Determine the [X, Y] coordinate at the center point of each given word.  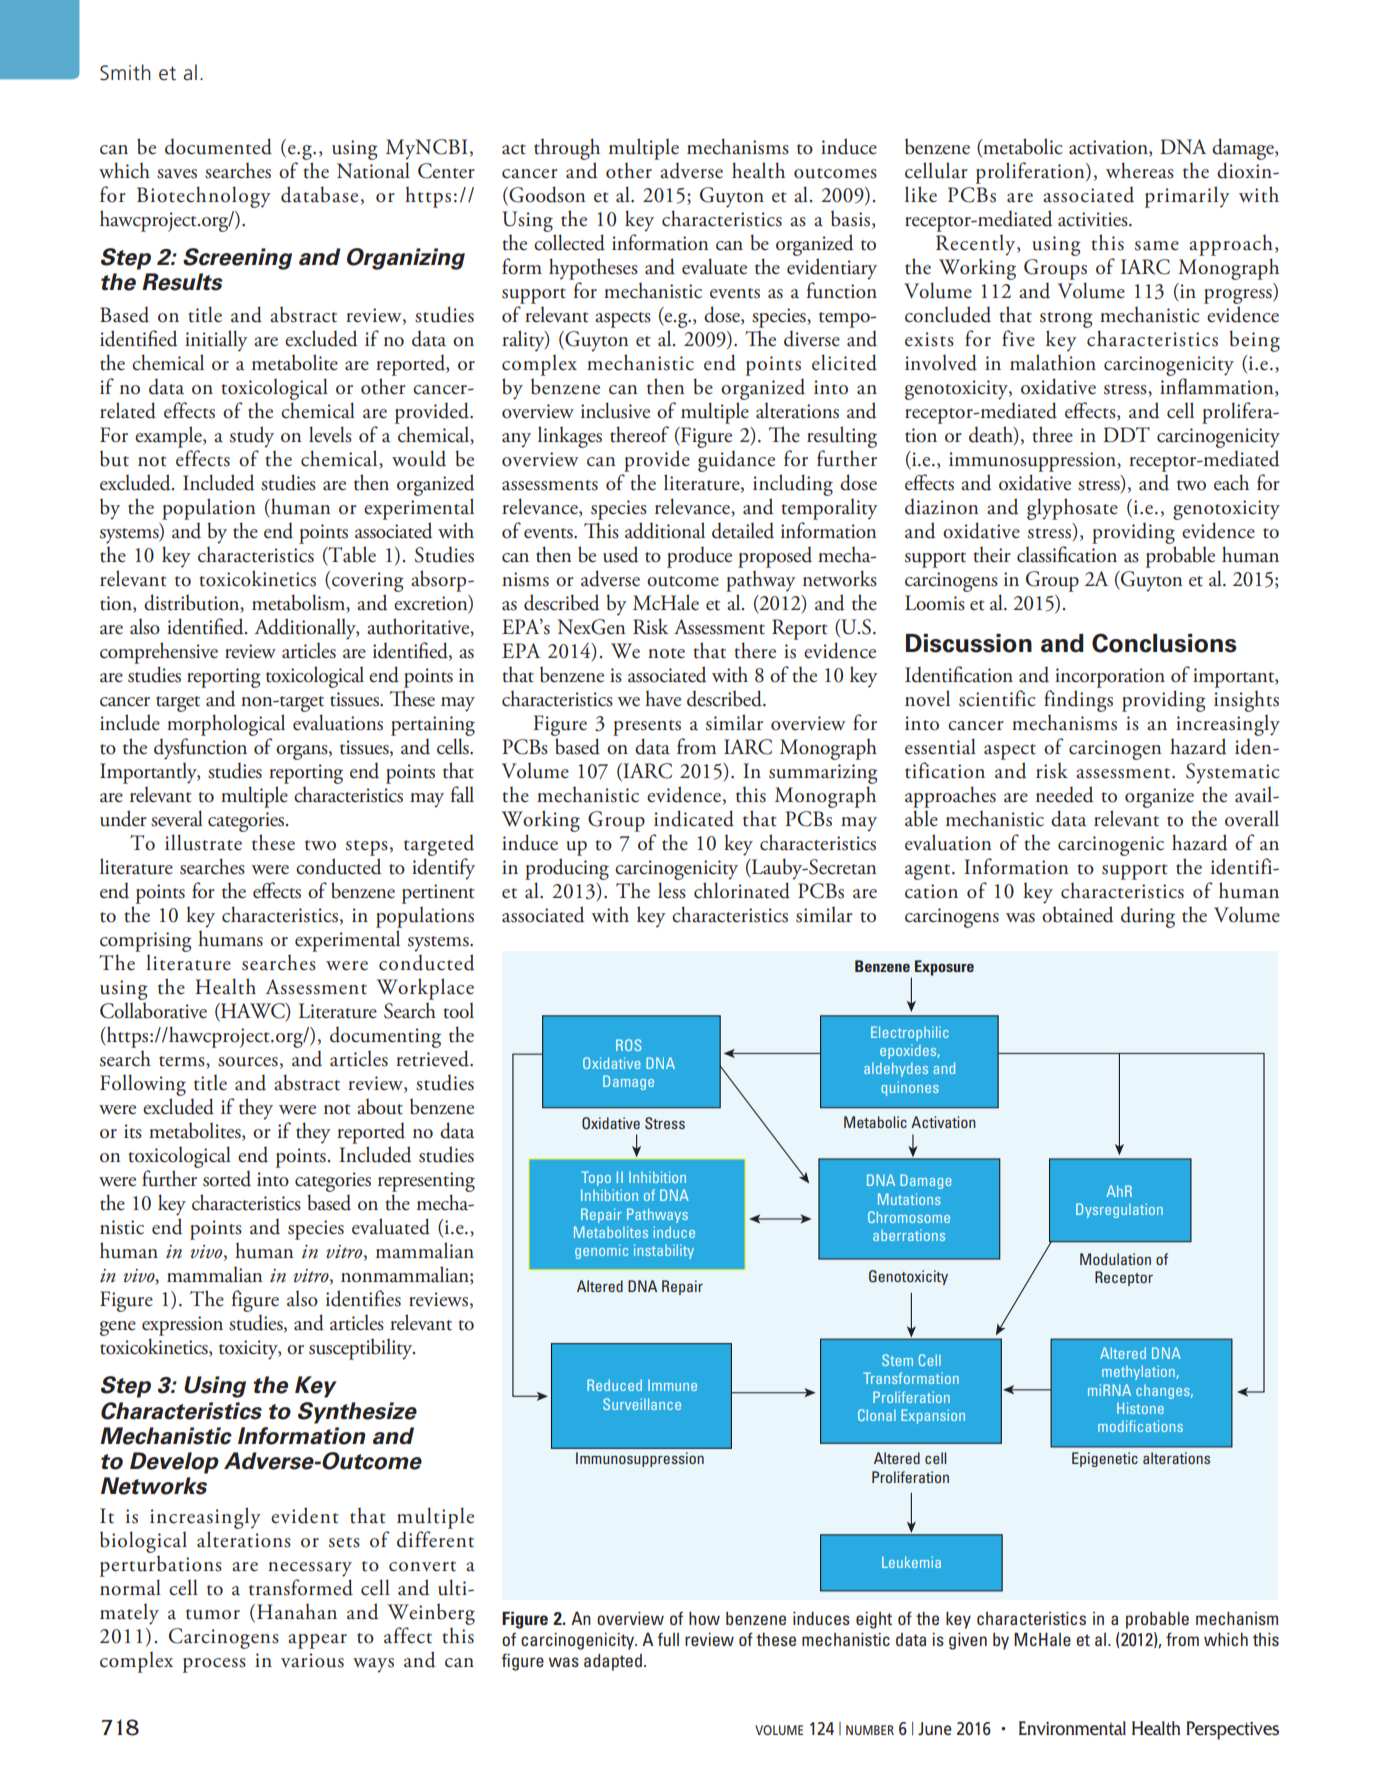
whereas [1140, 170]
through [567, 150]
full [668, 1639]
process [214, 1665]
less [672, 890]
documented [218, 146]
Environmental [1072, 1728]
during [1148, 917]
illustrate [203, 842]
